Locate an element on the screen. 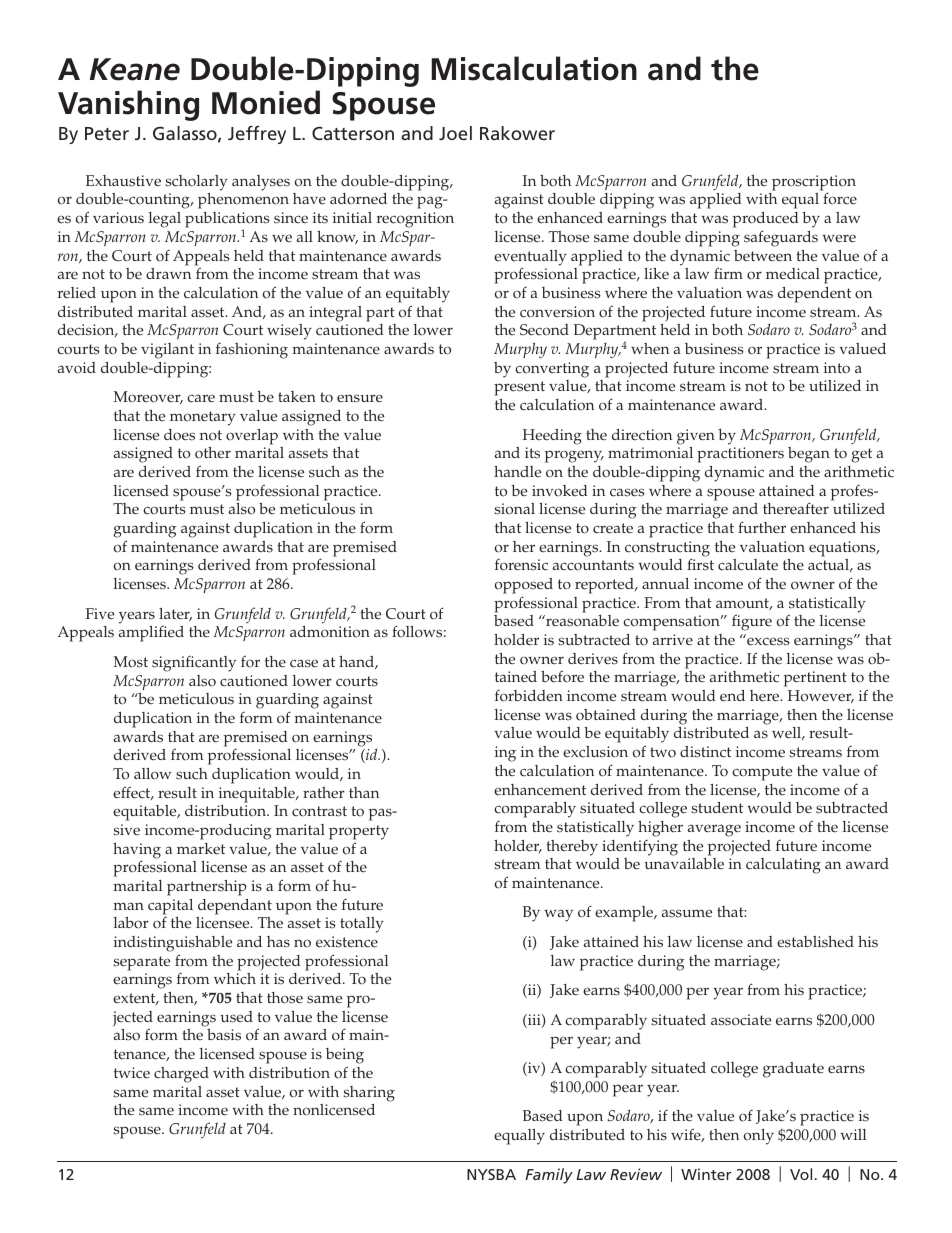  Vanishing is located at coordinates (128, 105).
